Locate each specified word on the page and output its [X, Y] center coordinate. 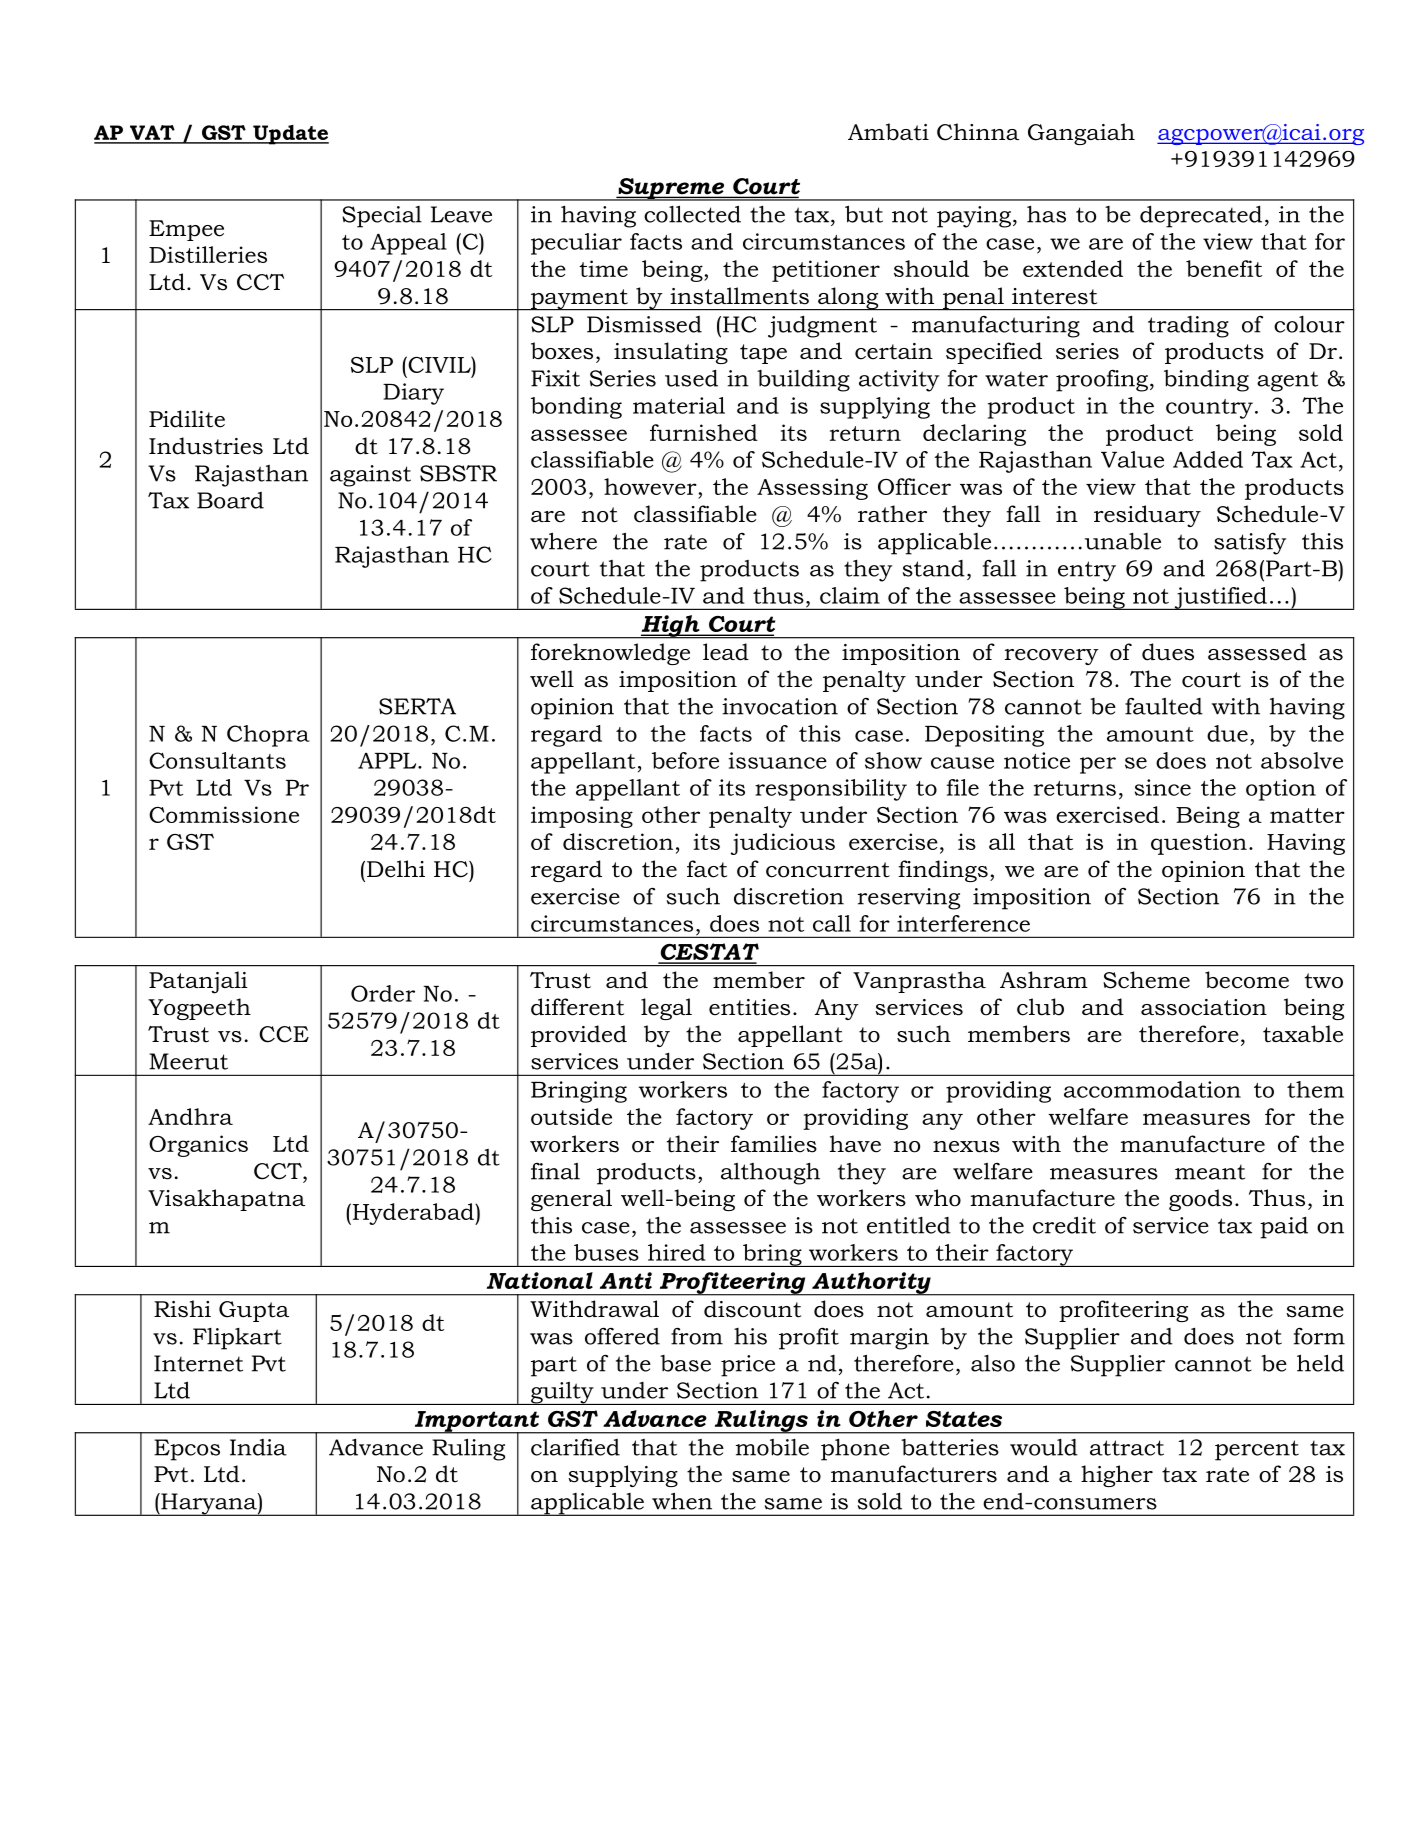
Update [290, 135]
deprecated [1201, 216]
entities [749, 1007]
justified [1220, 598]
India [258, 1447]
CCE [284, 1034]
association [1204, 1007]
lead [726, 652]
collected [692, 214]
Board [230, 500]
